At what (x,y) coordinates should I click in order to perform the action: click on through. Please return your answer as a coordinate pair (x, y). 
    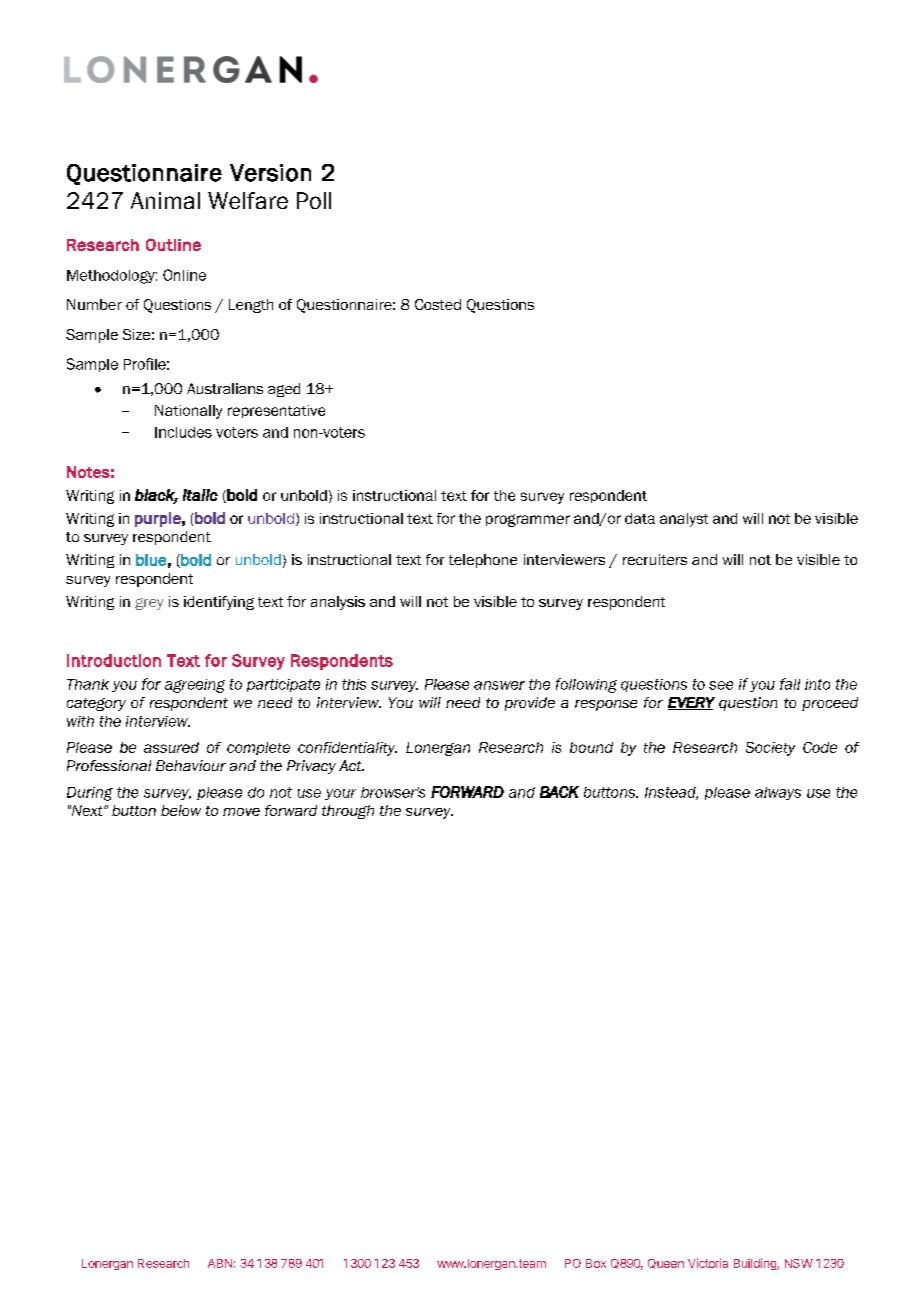
    Looking at the image, I should click on (348, 812).
